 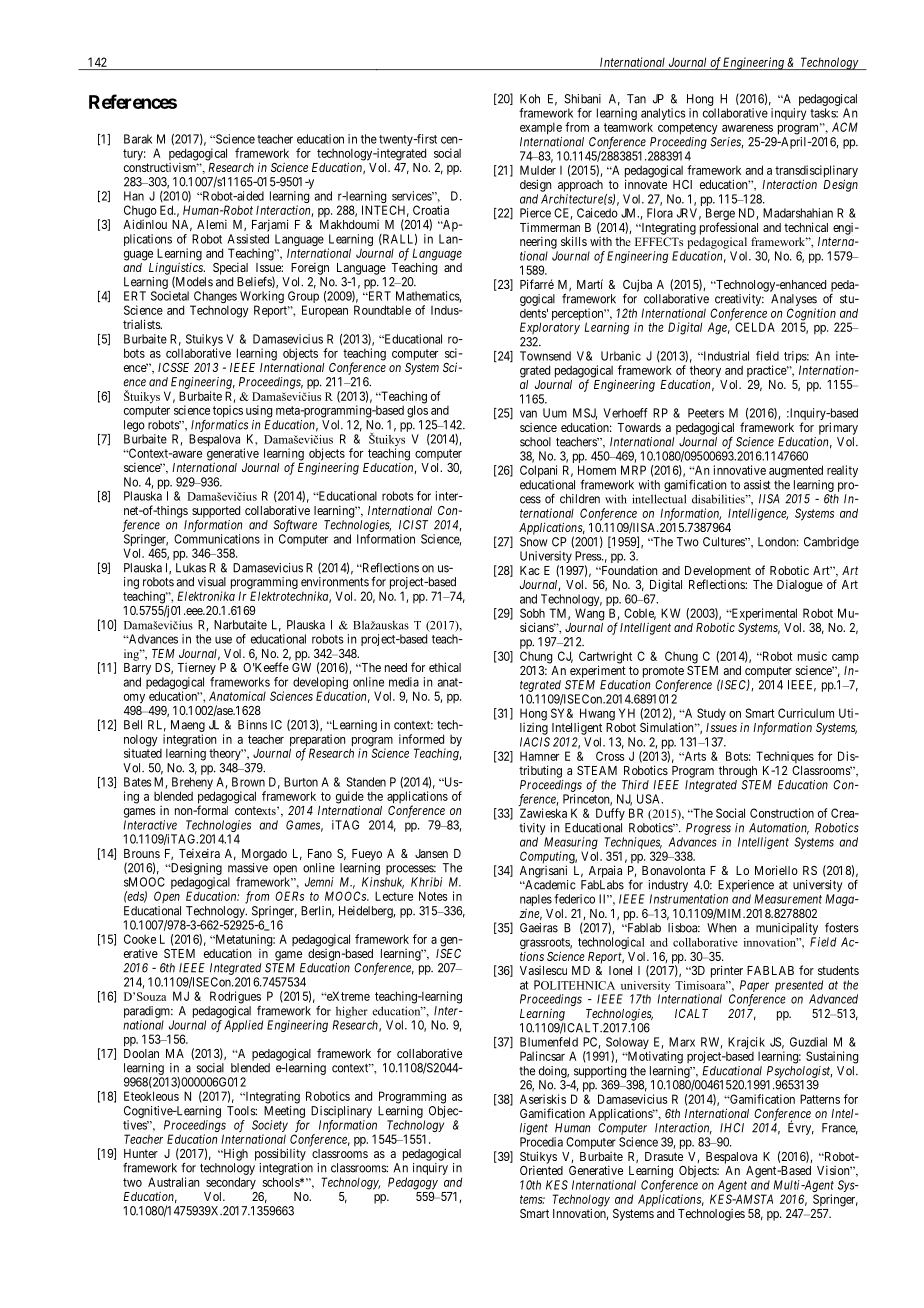 What do you see at coordinates (812, 656) in the image?
I see `music` at bounding box center [812, 656].
